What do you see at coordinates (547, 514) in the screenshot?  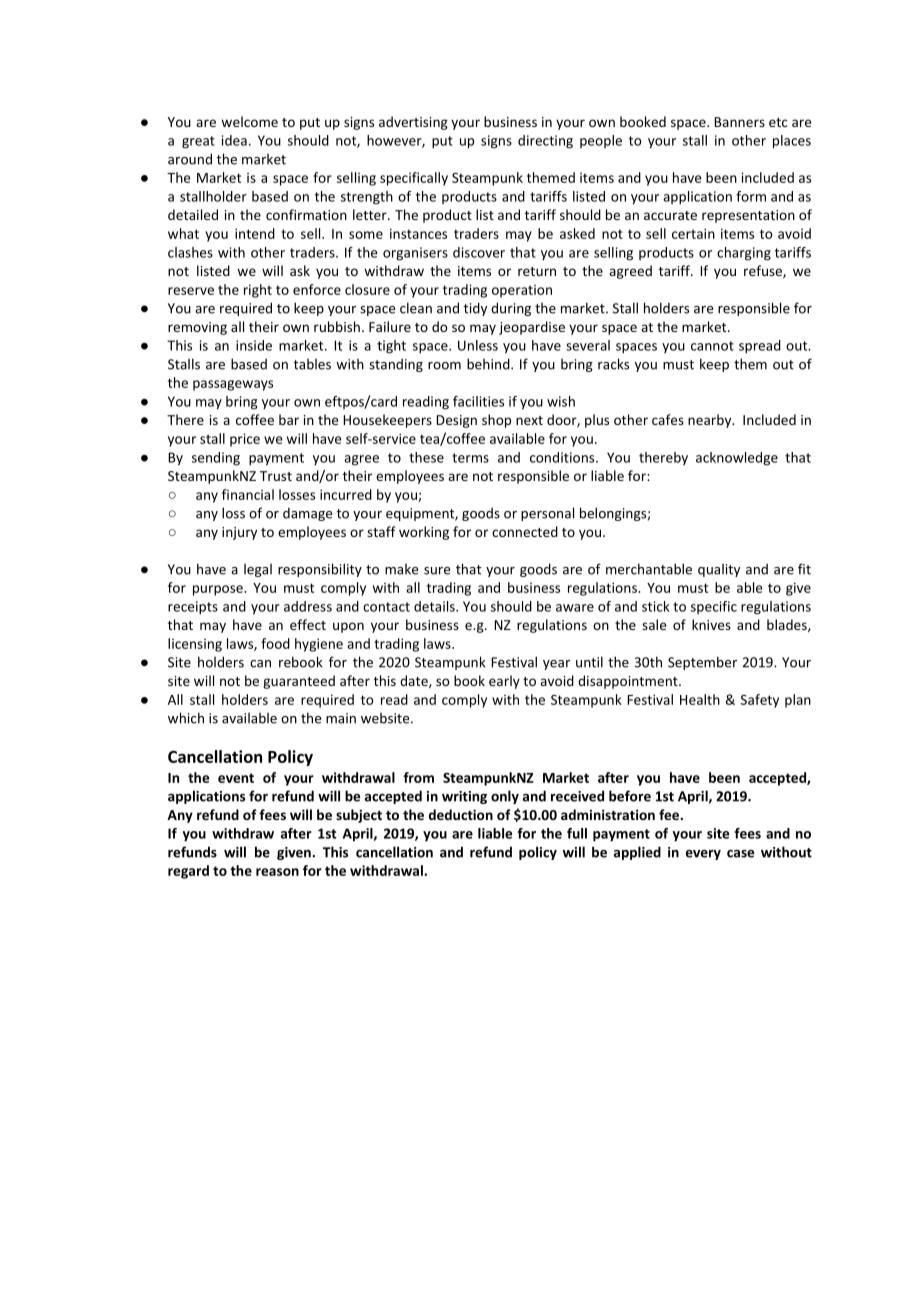 I see `personal` at bounding box center [547, 514].
